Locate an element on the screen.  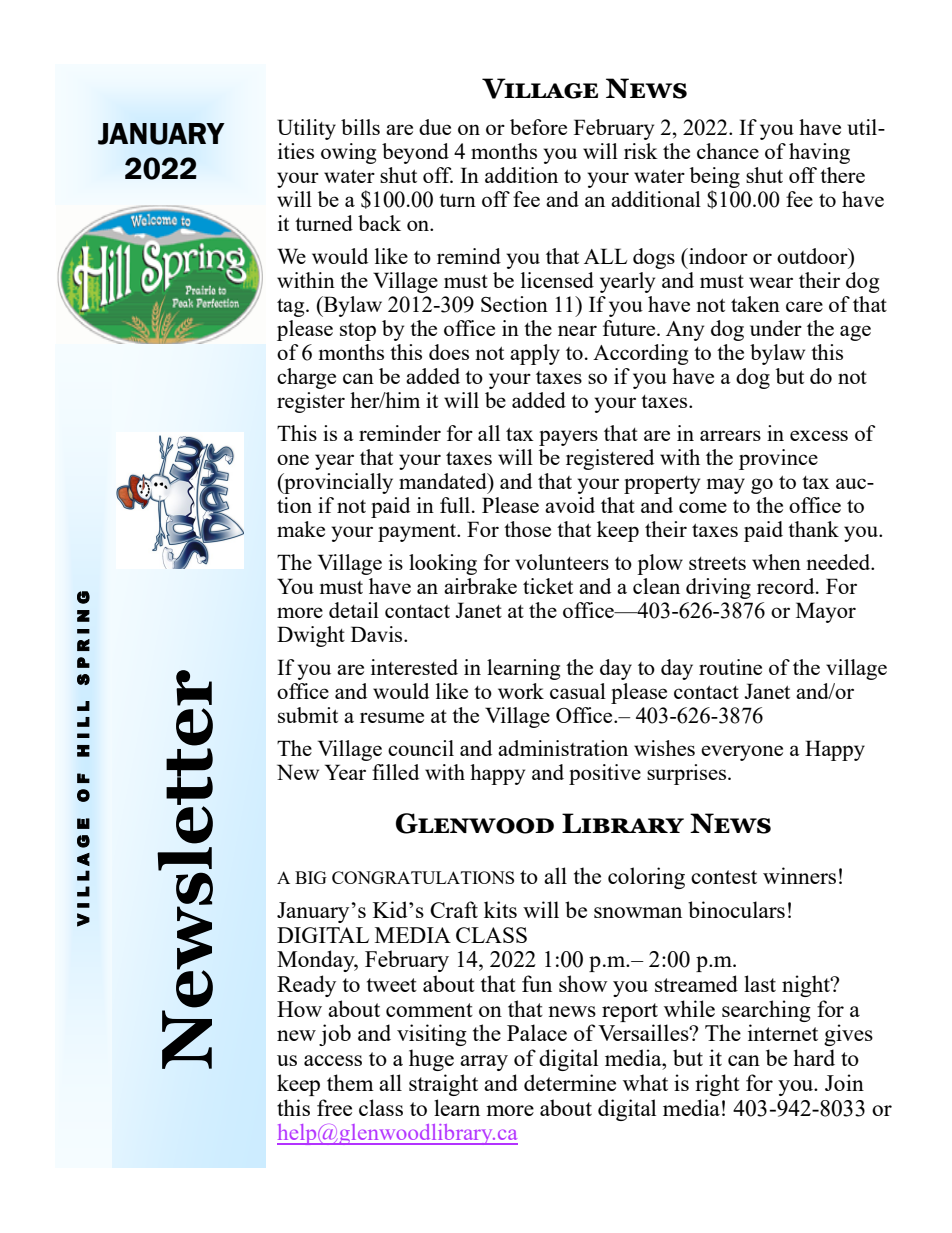
detail is located at coordinates (354, 610).
